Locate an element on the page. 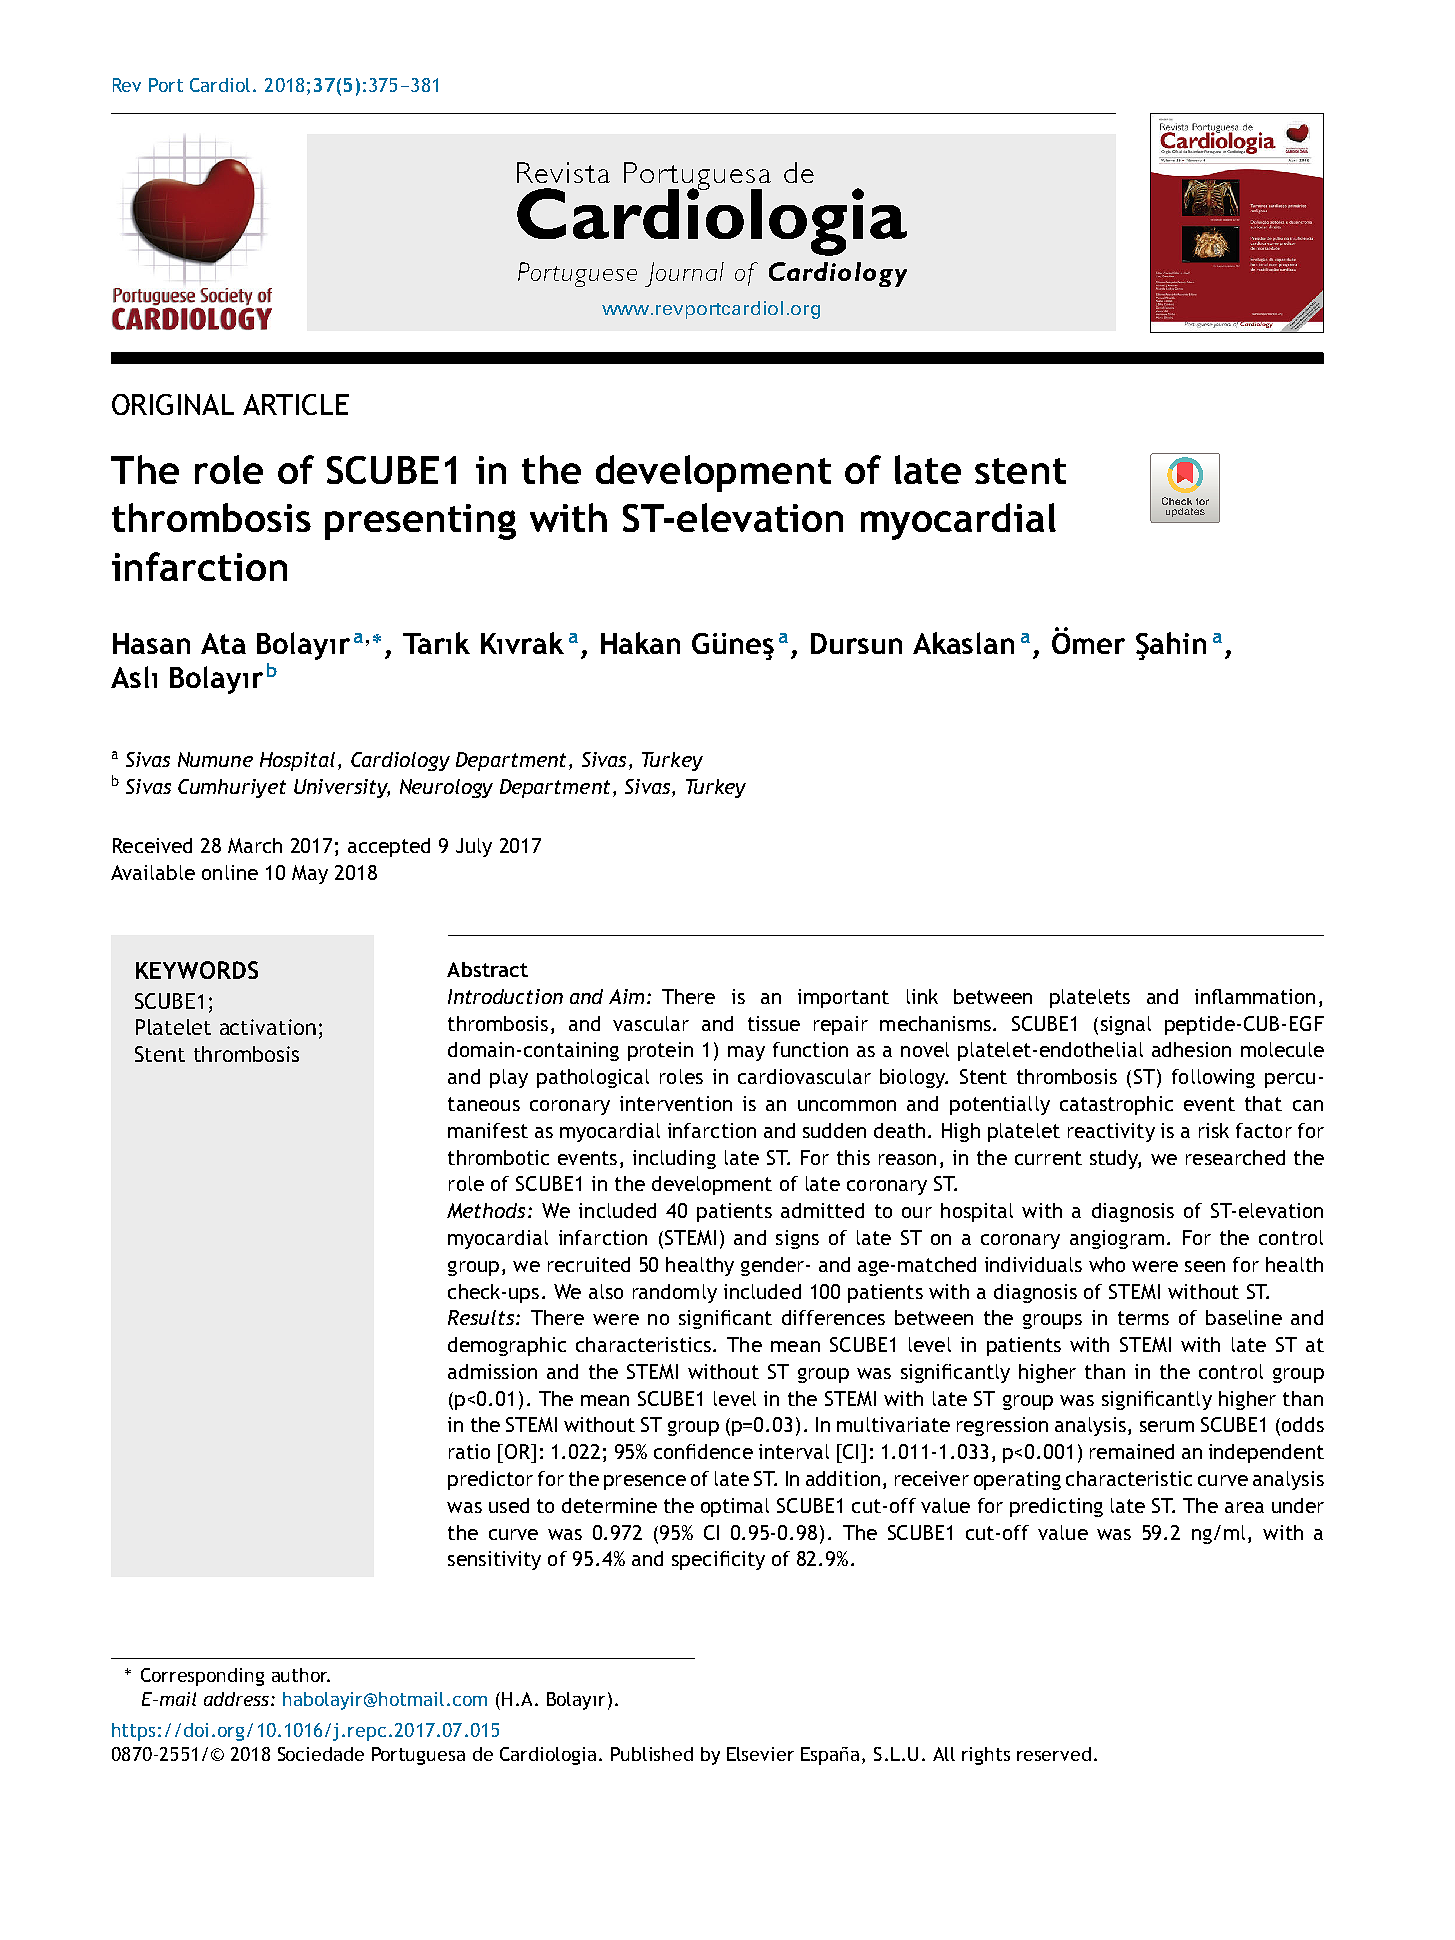 This document has width=1455, height=1940. signs is located at coordinates (797, 1239).
